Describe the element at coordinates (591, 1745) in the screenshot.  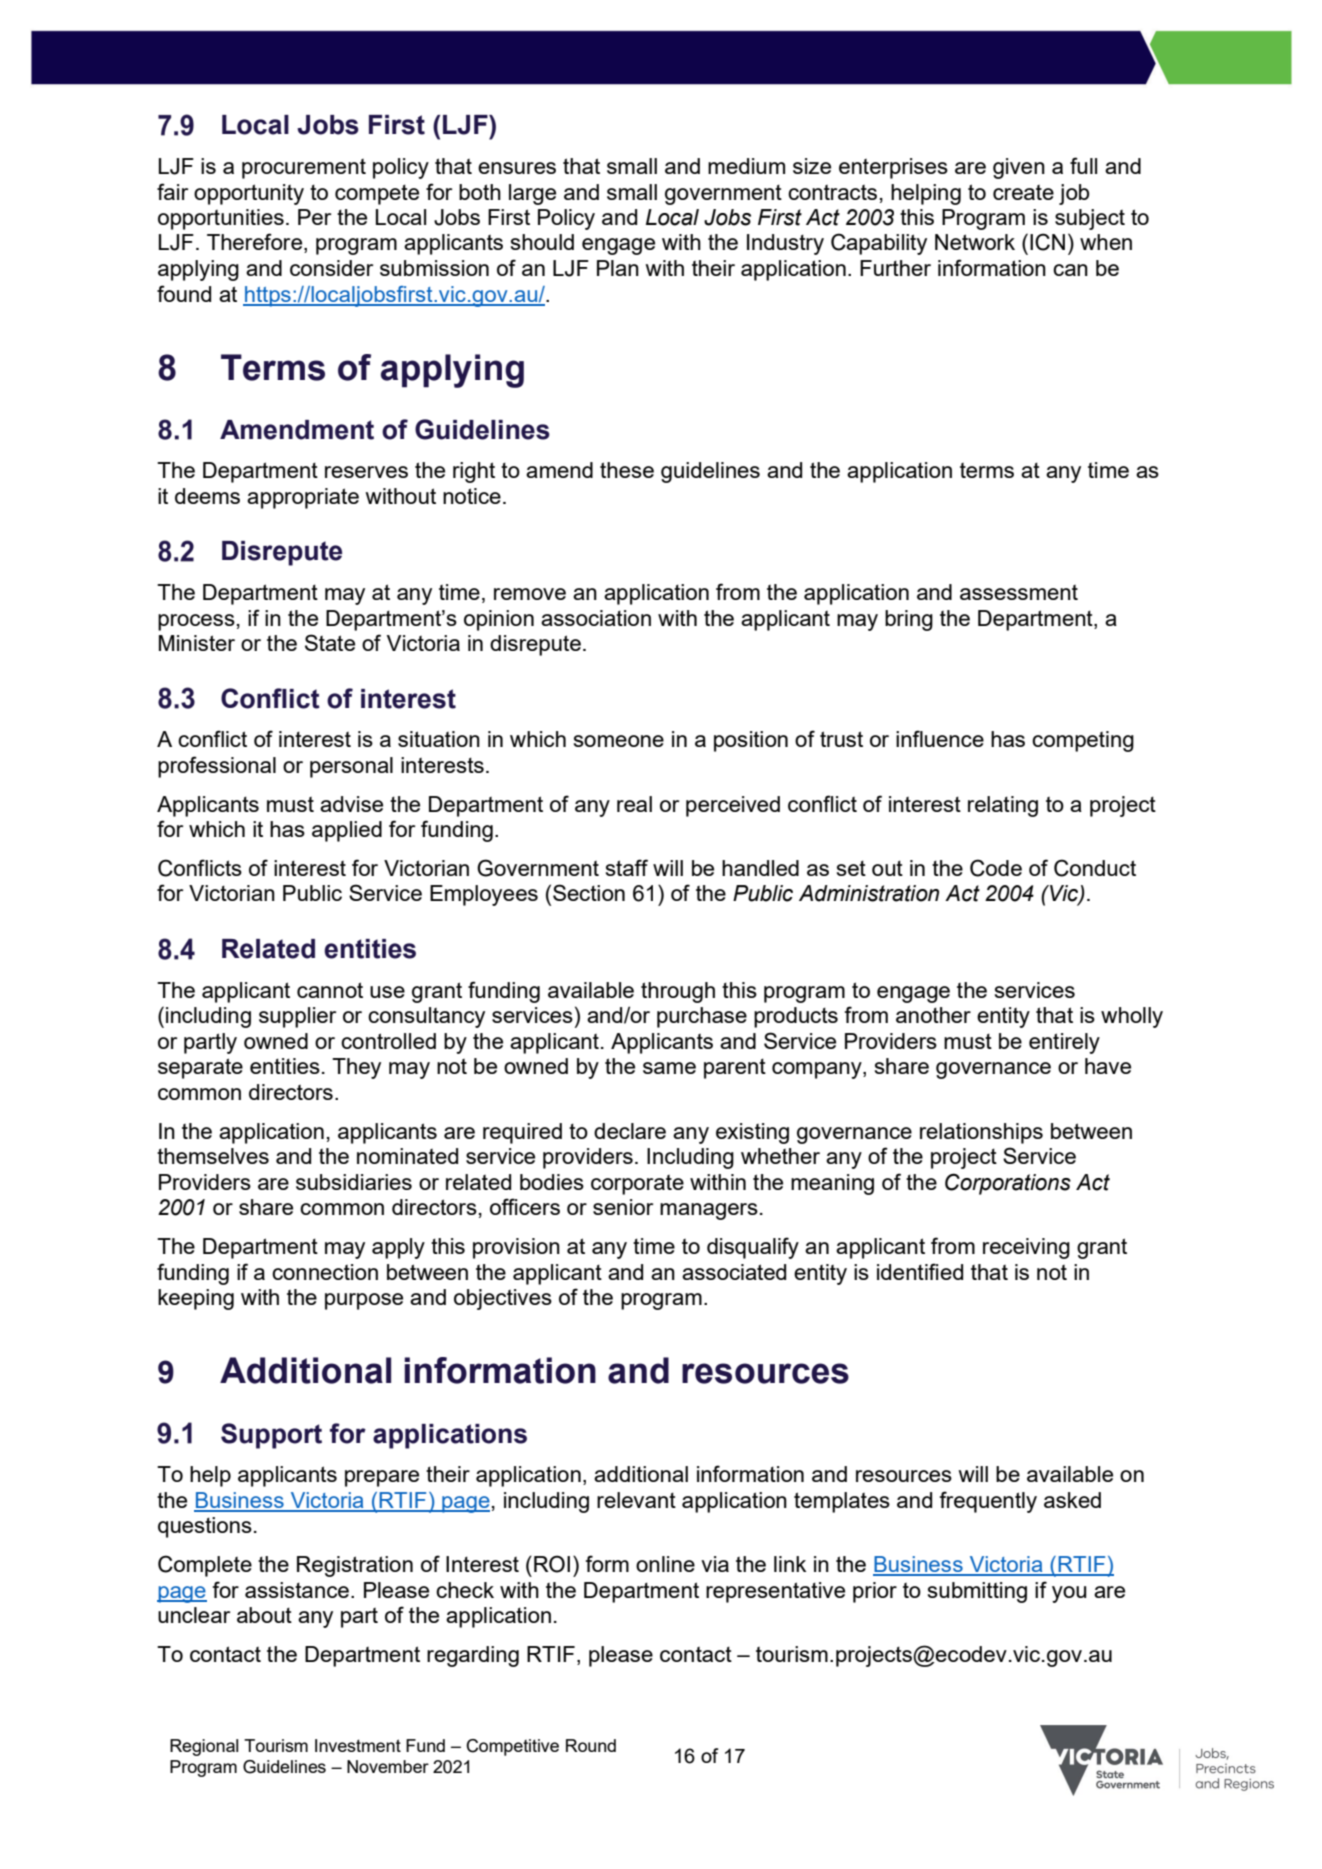
I see `Round` at that location.
